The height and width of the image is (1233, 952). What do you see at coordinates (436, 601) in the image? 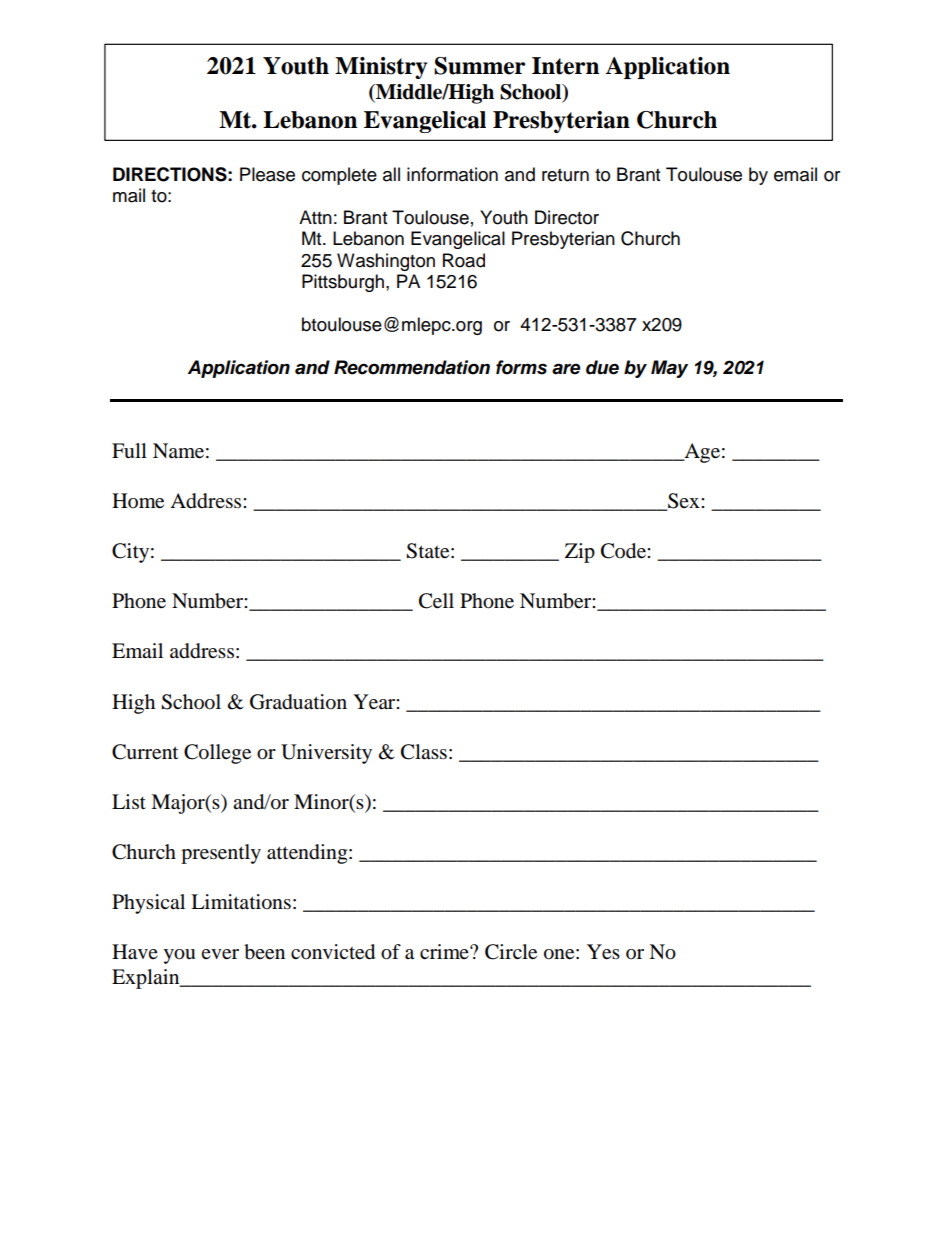
I see `Cell` at bounding box center [436, 601].
